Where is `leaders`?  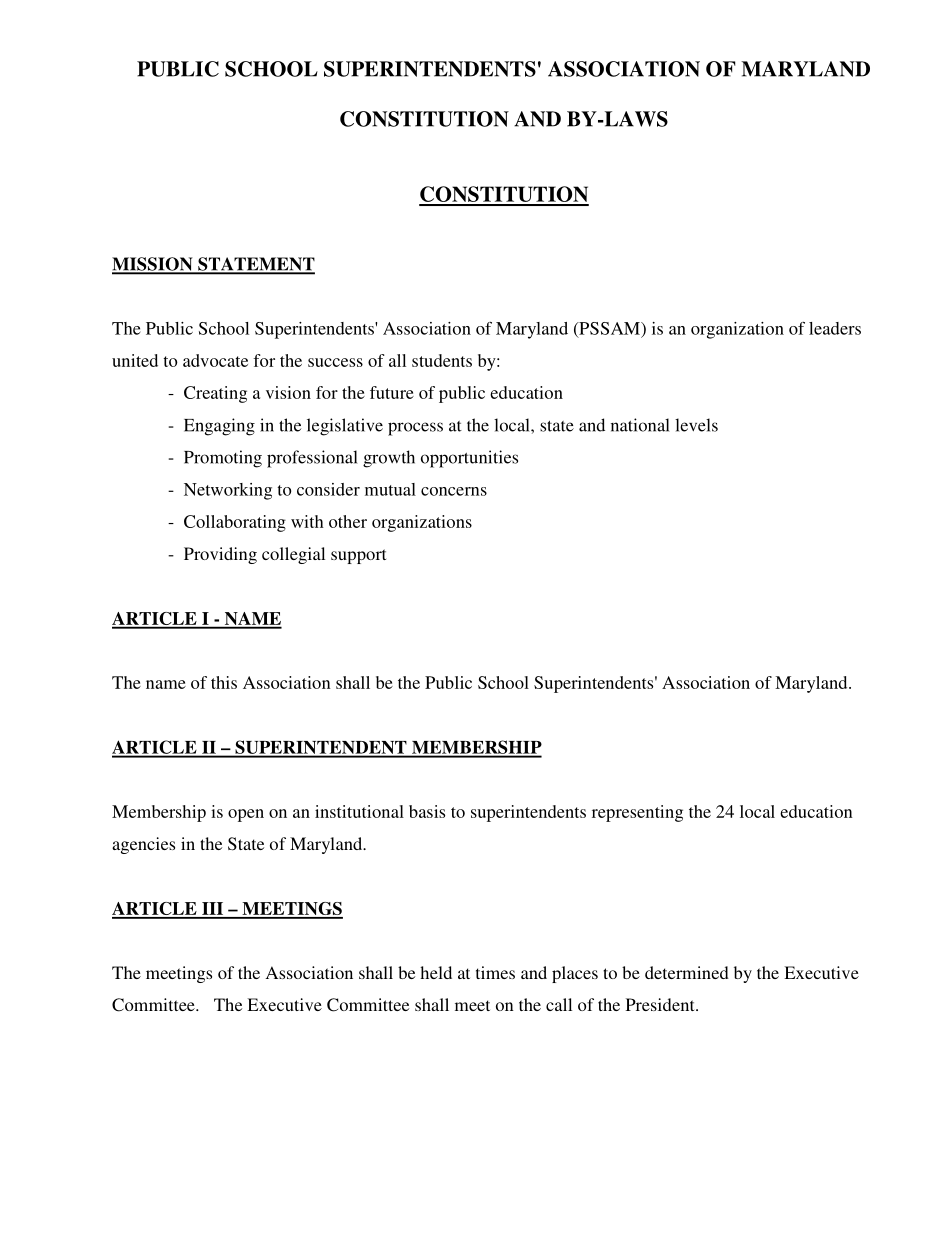
leaders is located at coordinates (835, 328).
